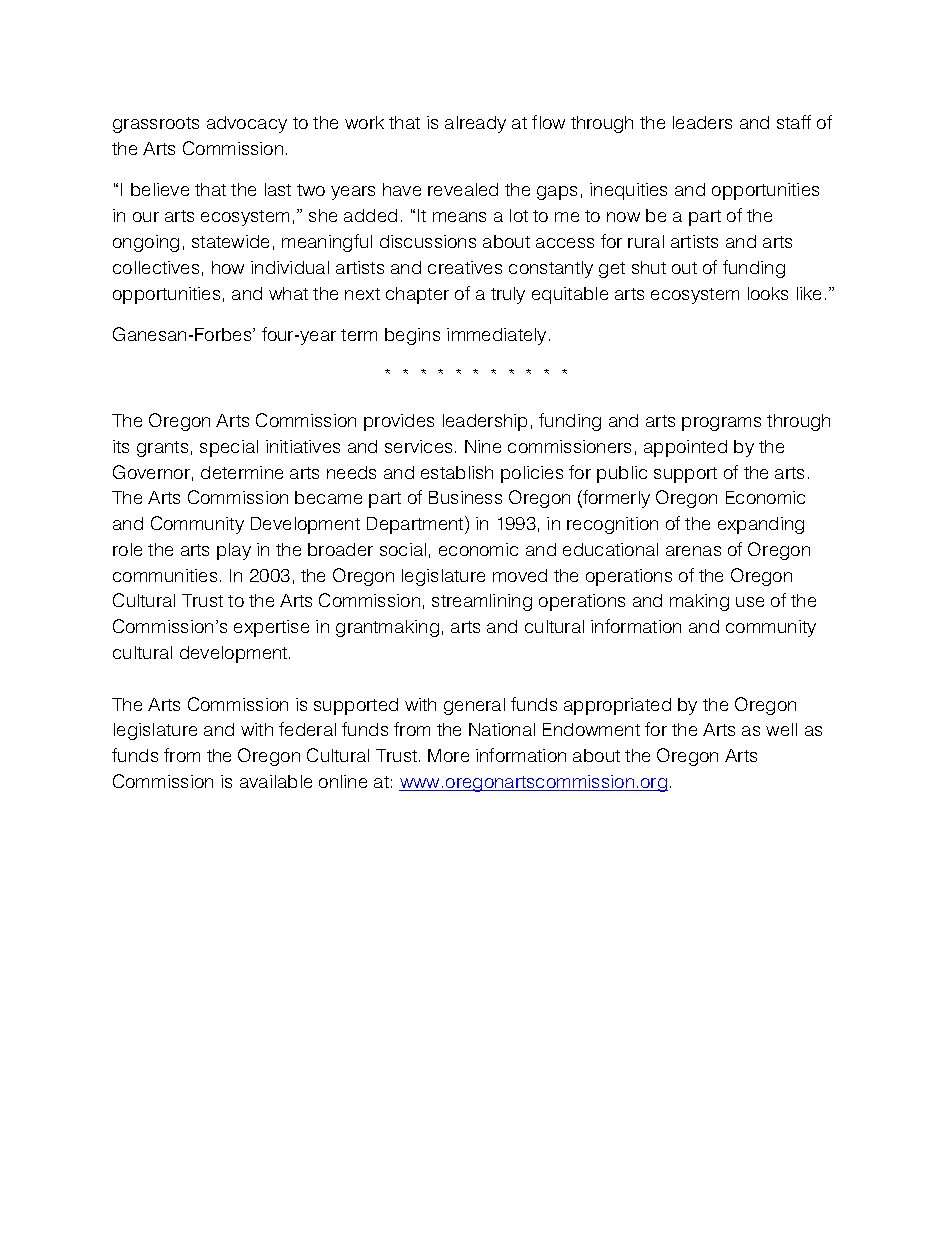  What do you see at coordinates (794, 122) in the screenshot?
I see `staff` at bounding box center [794, 122].
